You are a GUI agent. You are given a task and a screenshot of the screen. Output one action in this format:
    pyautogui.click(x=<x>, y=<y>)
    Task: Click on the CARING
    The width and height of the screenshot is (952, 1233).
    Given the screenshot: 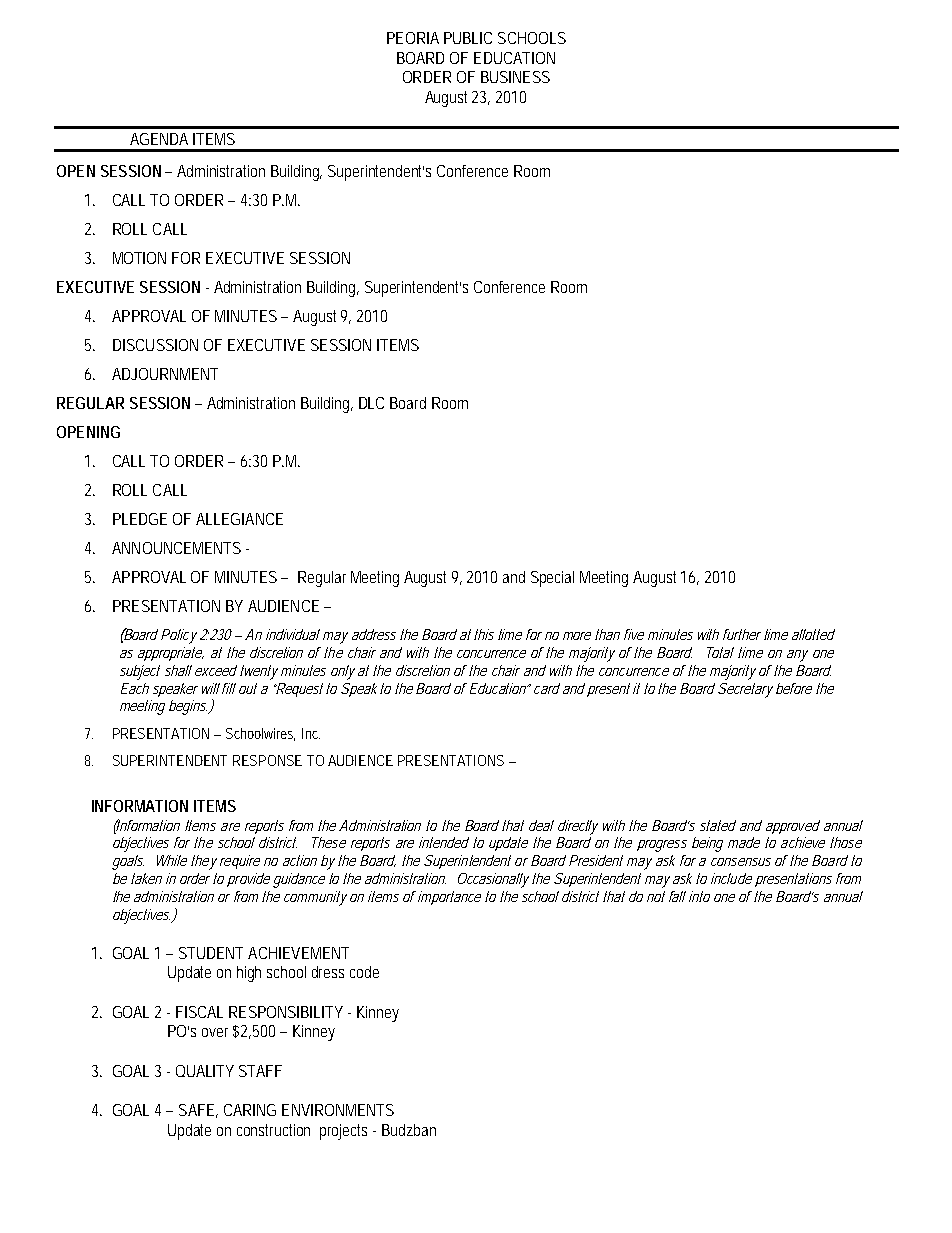 What is the action you would take?
    pyautogui.click(x=250, y=1110)
